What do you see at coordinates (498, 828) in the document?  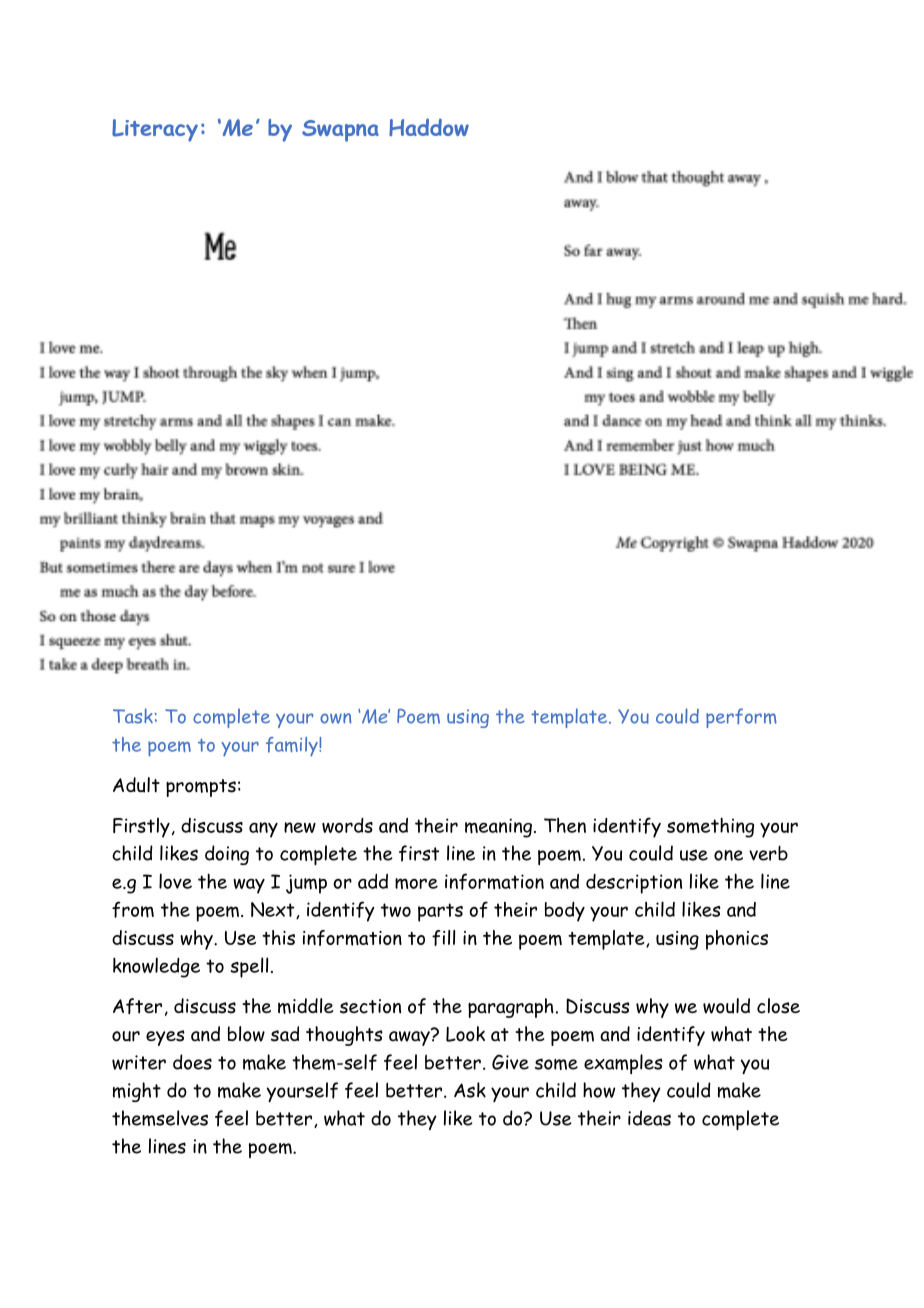 I see `meaning` at bounding box center [498, 828].
